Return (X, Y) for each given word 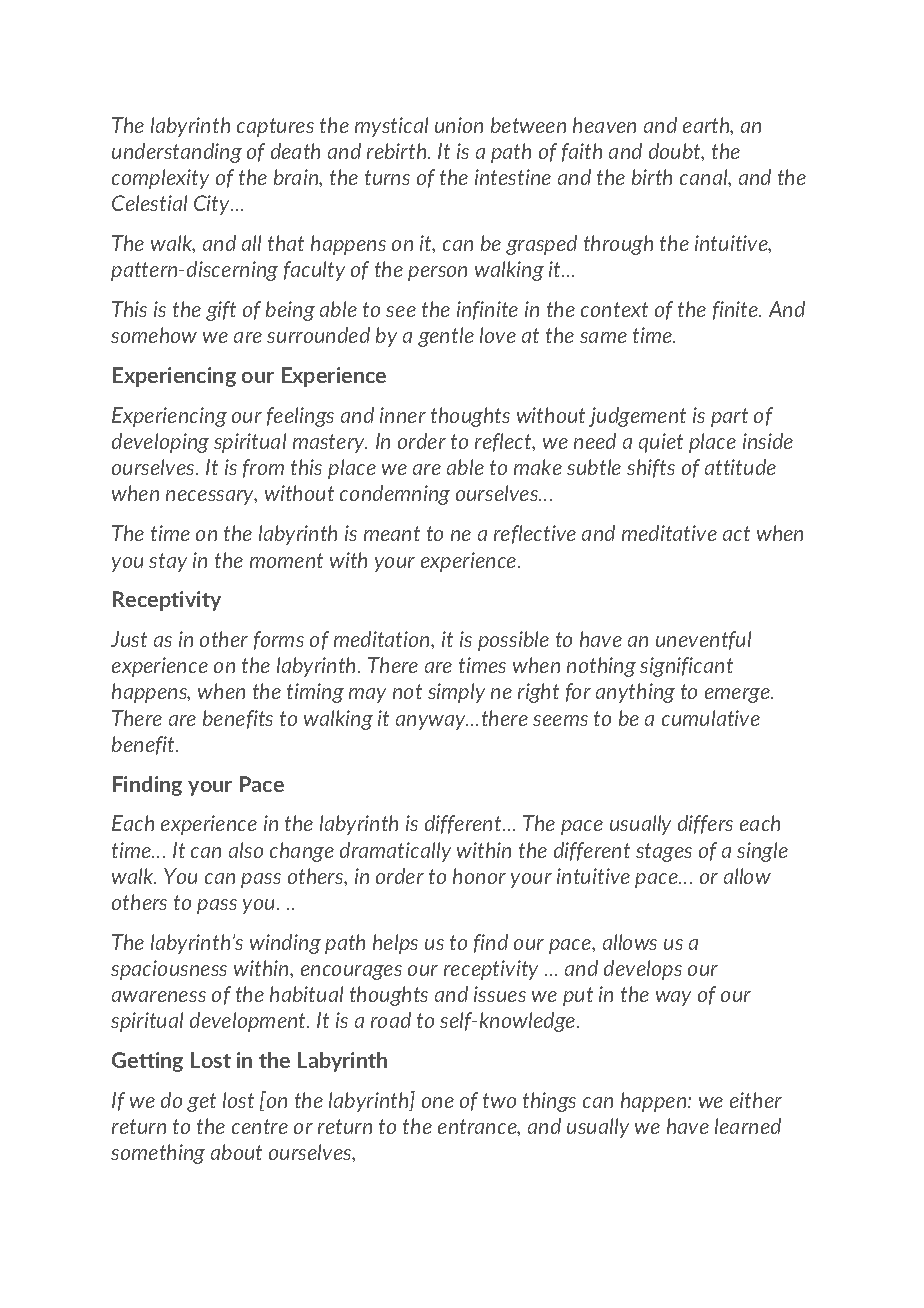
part (729, 417)
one (438, 1102)
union (459, 125)
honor (479, 876)
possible (513, 641)
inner (403, 415)
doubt (676, 152)
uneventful (703, 640)
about (236, 1152)
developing (160, 443)
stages (664, 852)
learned (748, 1126)
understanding (177, 153)
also (246, 850)
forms (279, 640)
